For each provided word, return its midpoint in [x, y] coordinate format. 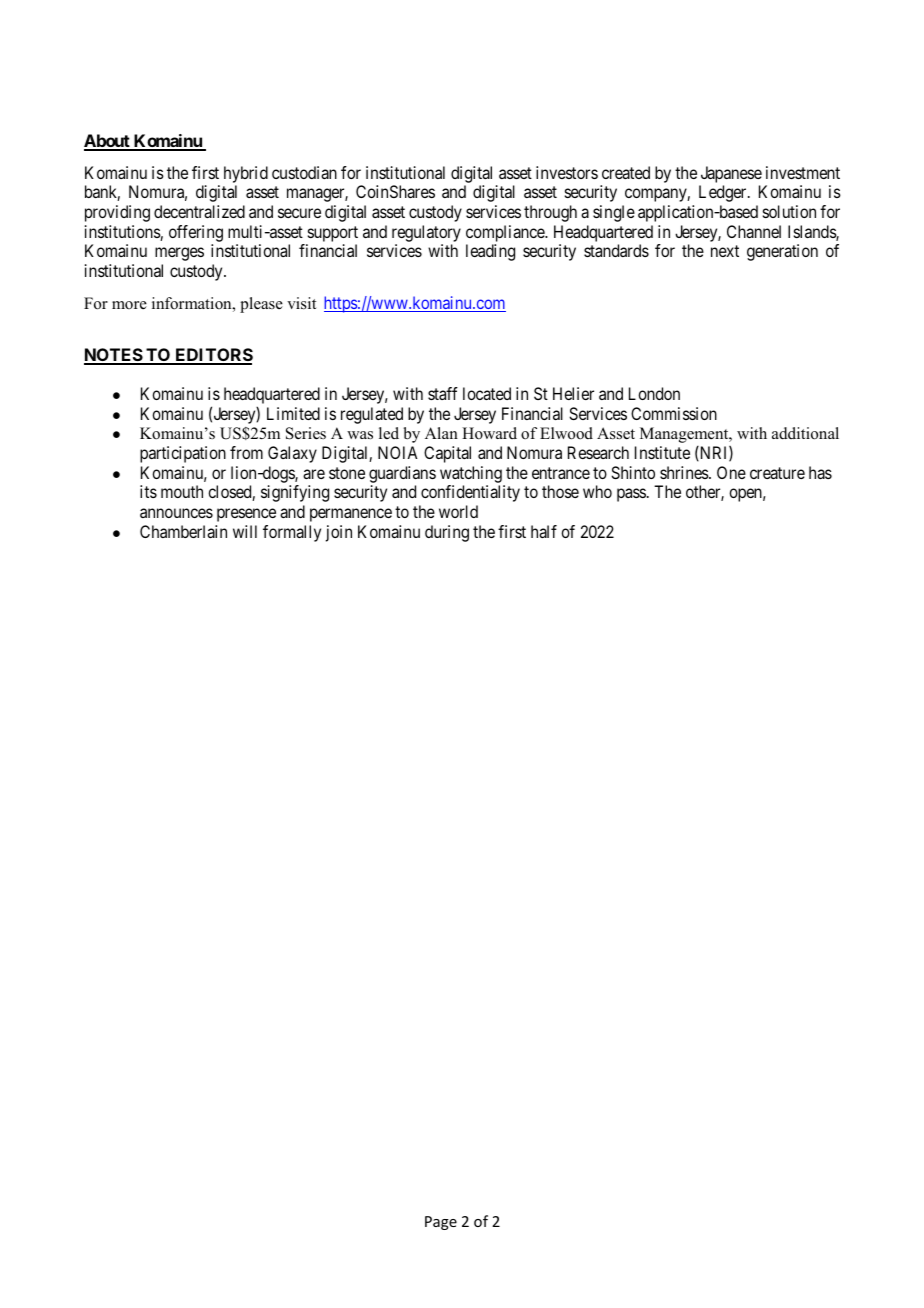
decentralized [199, 211]
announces [176, 513]
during [447, 533]
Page [441, 1223]
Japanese [731, 174]
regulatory [426, 233]
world [458, 511]
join [339, 533]
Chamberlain [183, 531]
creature [777, 473]
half [544, 531]
